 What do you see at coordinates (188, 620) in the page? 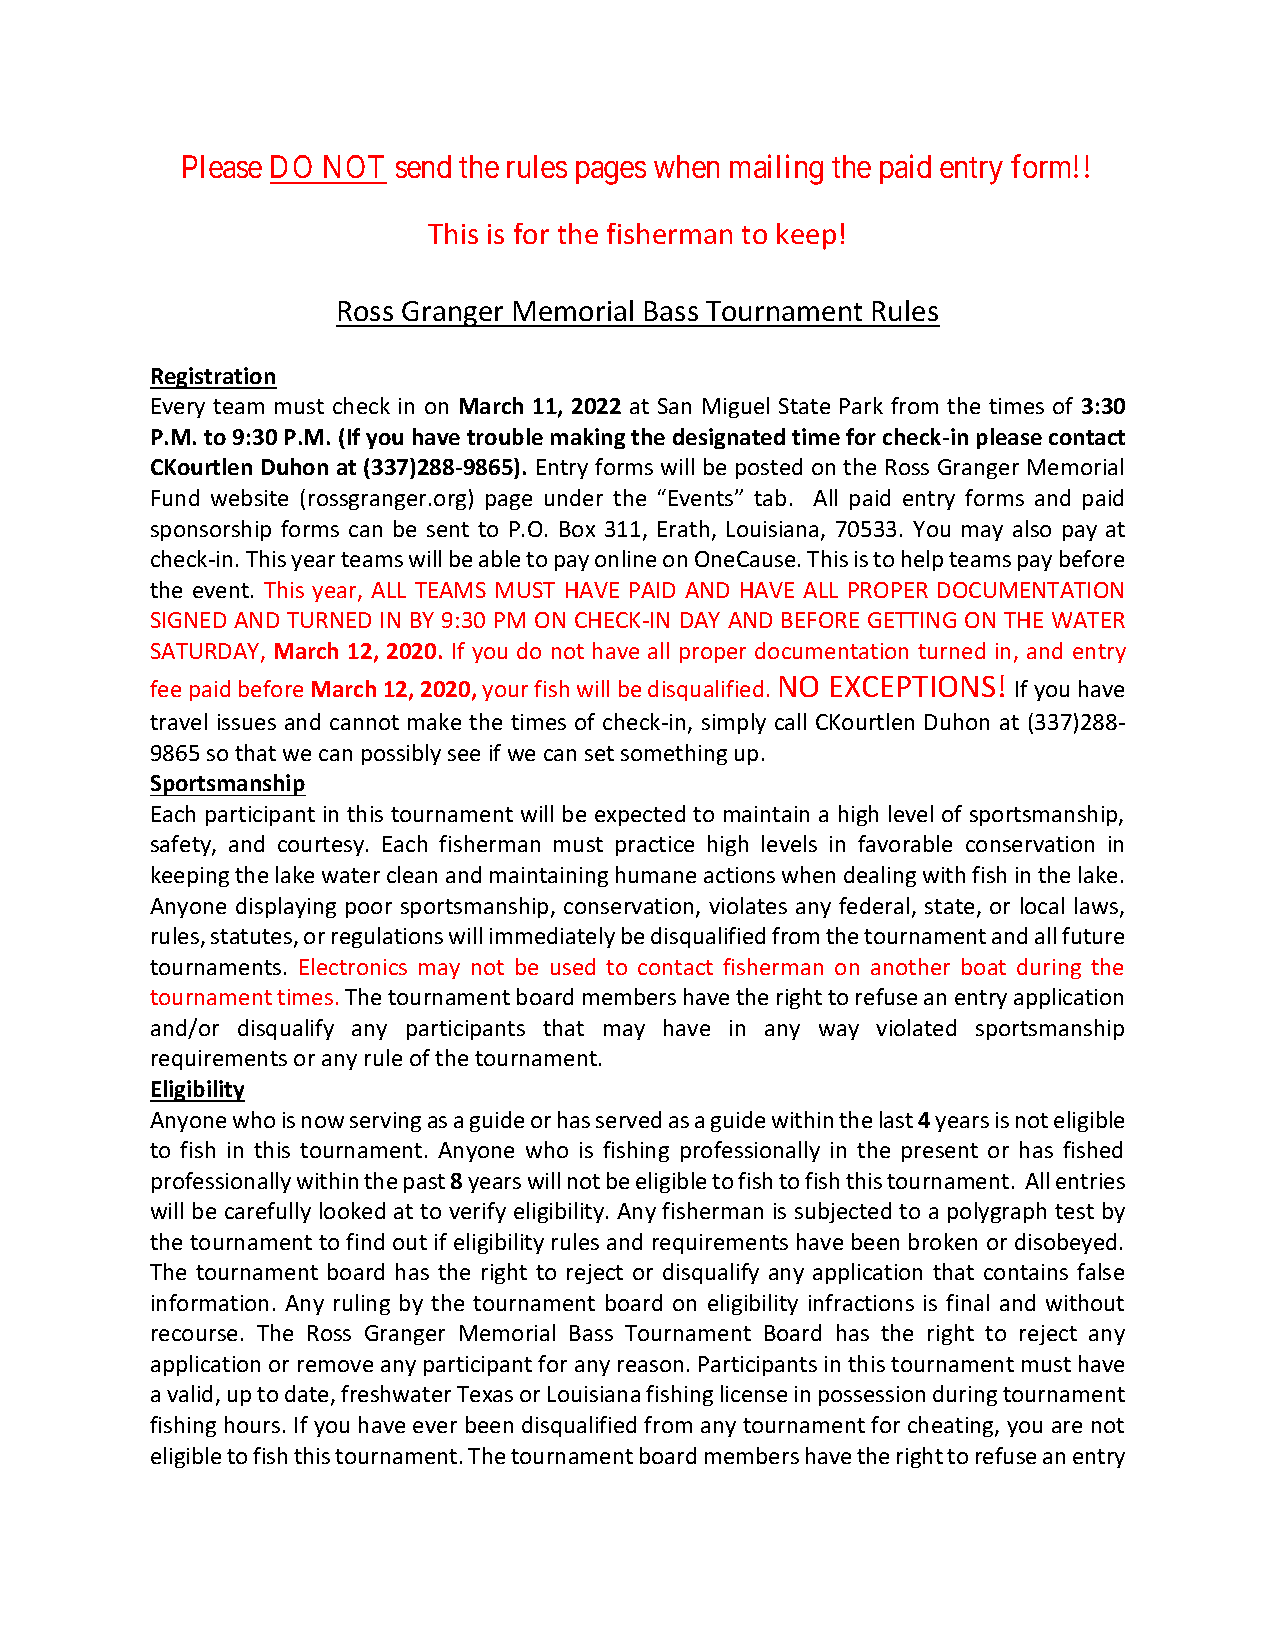
I see `SIGNED` at bounding box center [188, 620].
